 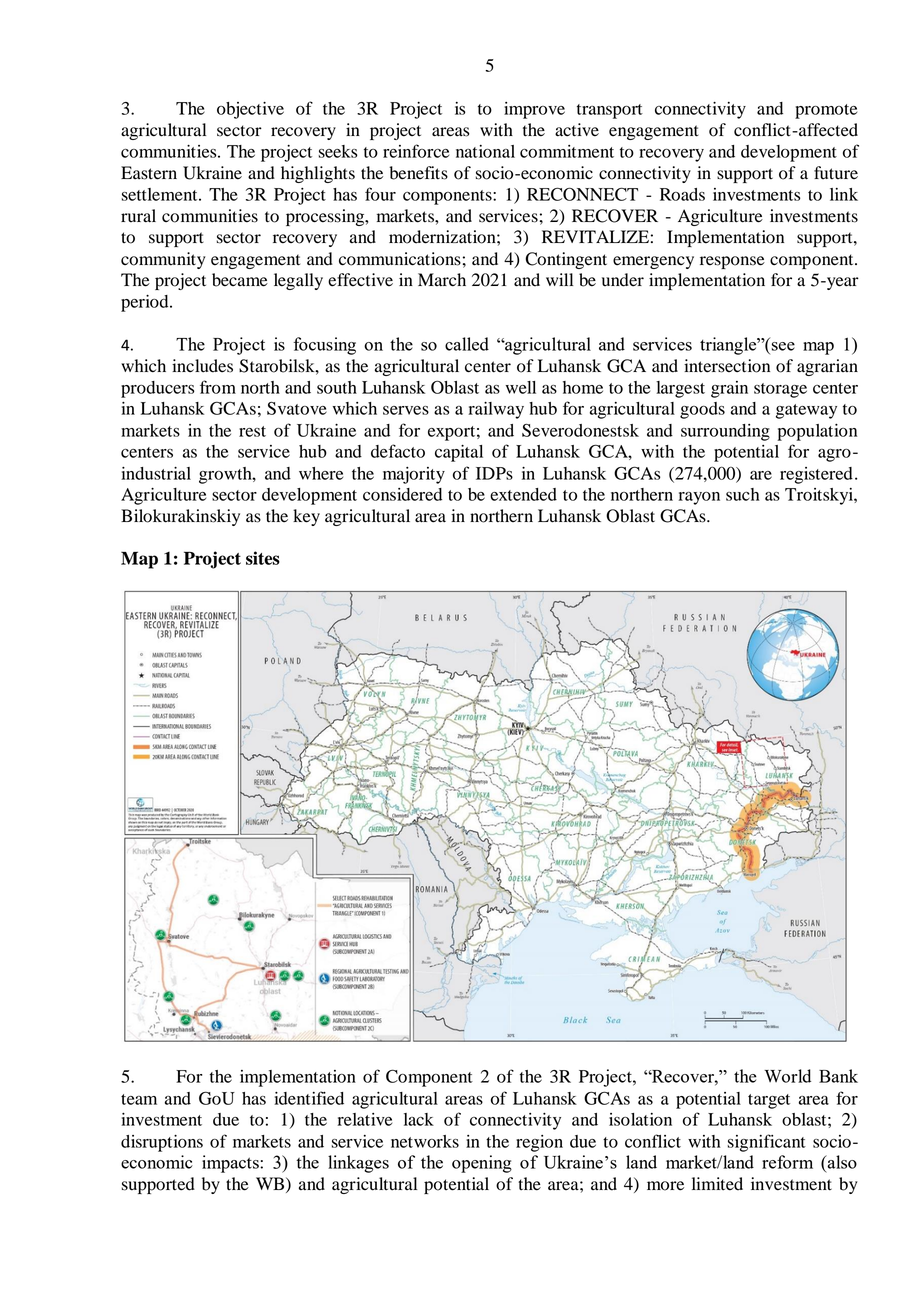 I want to click on extended, so click(x=523, y=494).
